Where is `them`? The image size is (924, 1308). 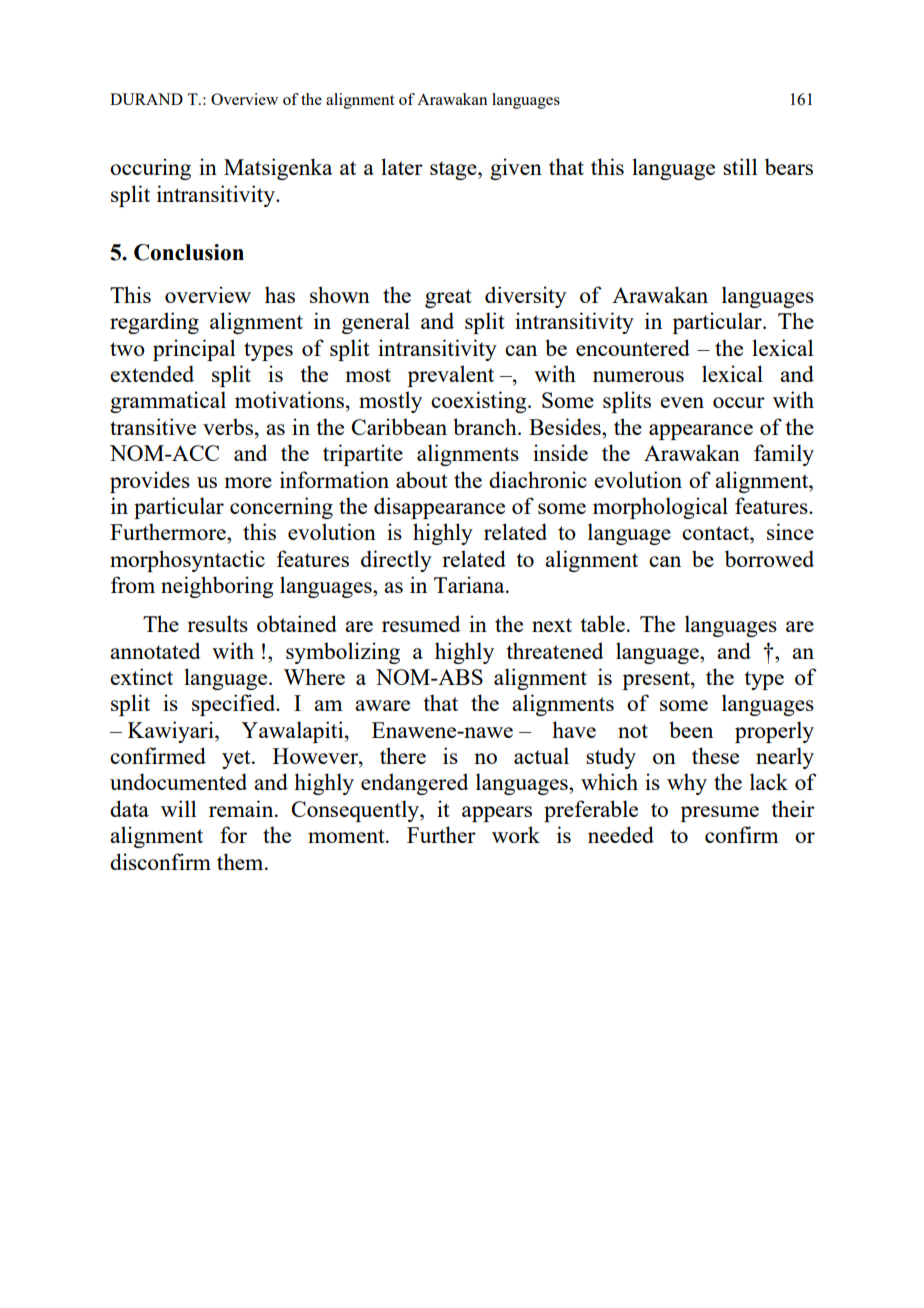 them is located at coordinates (241, 861).
